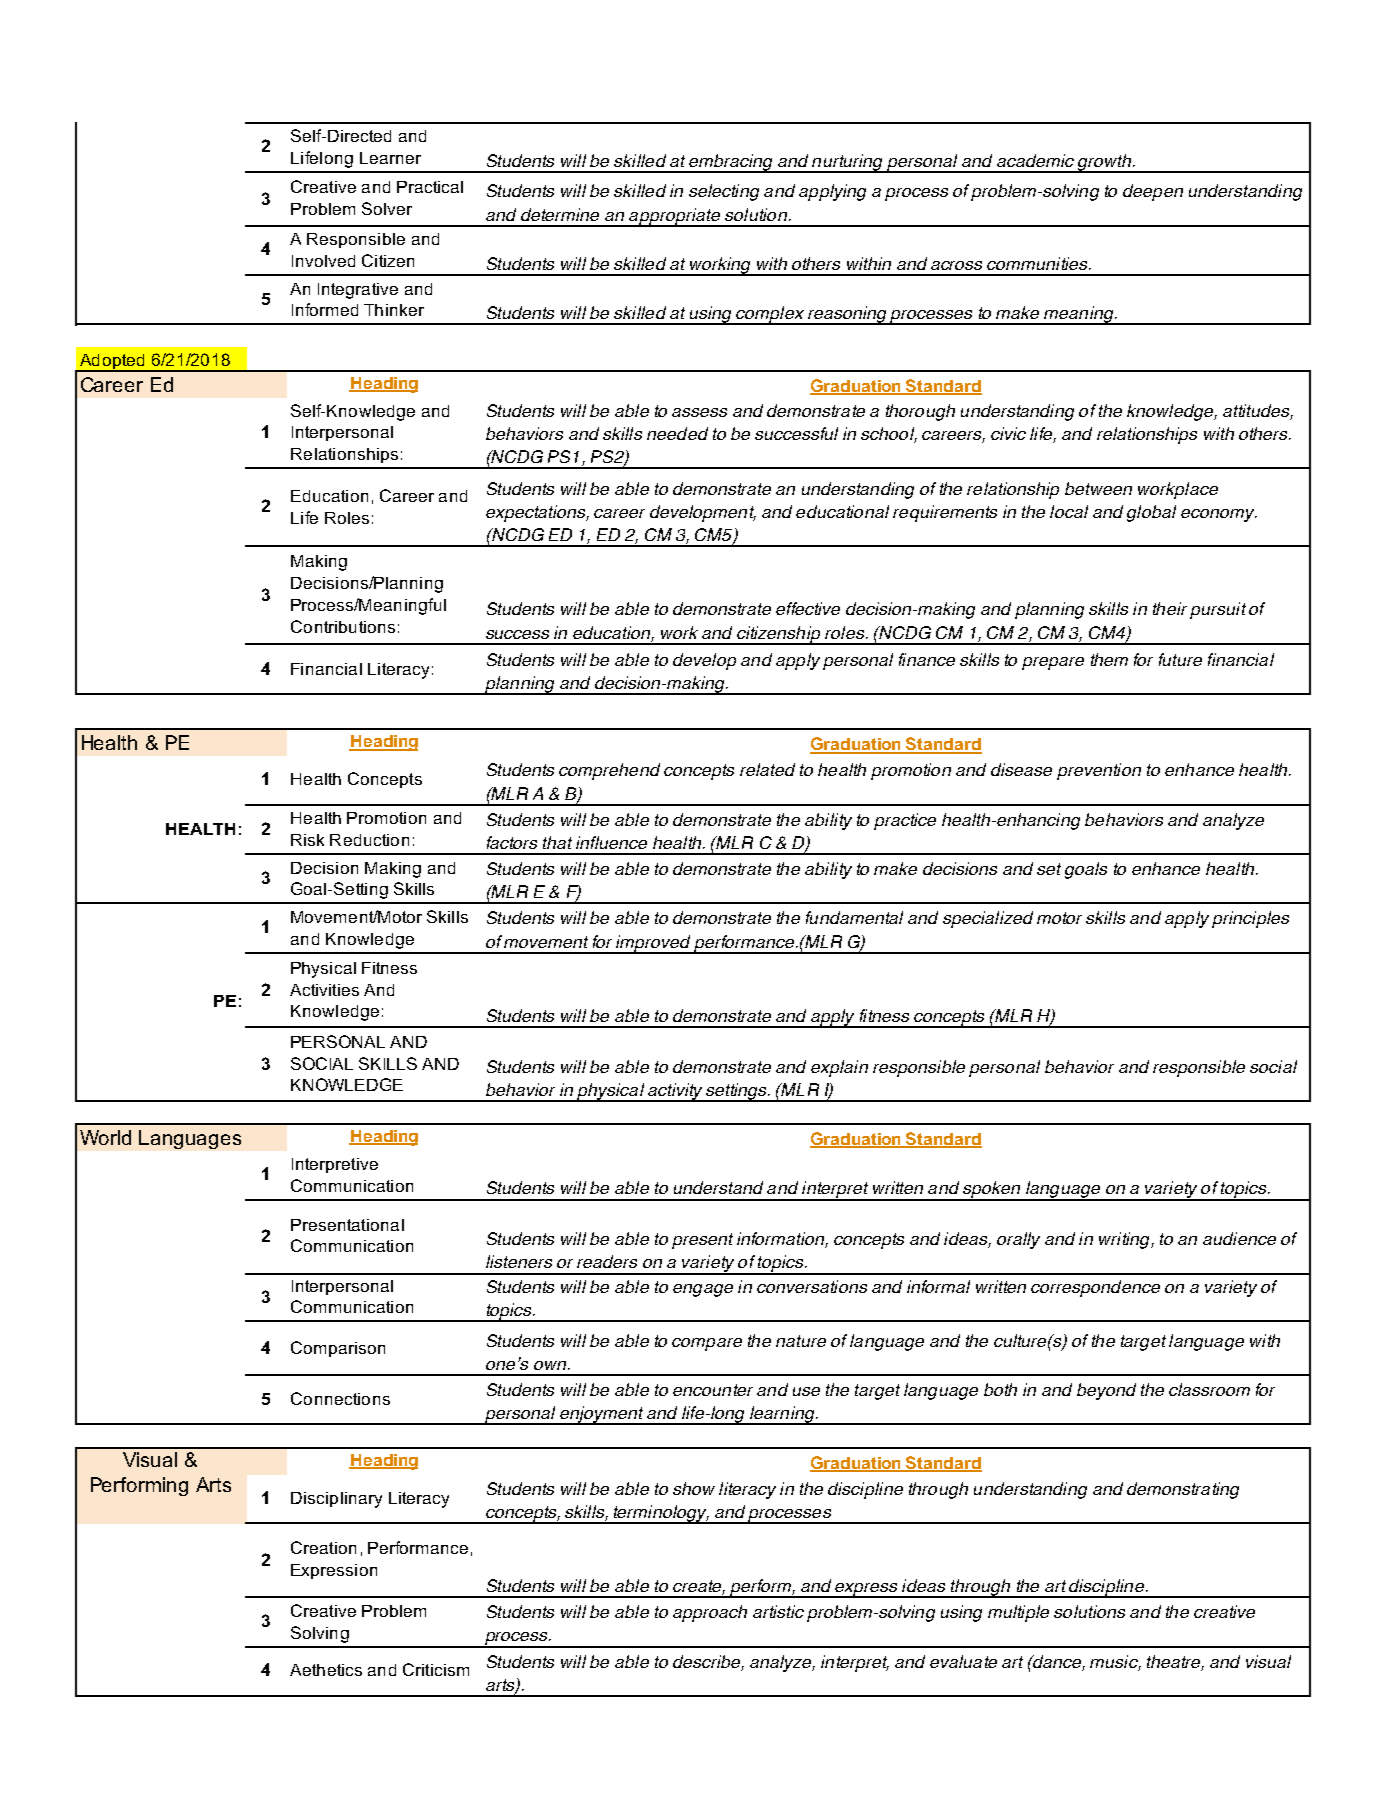  What do you see at coordinates (992, 1191) in the document?
I see `spoken` at bounding box center [992, 1191].
